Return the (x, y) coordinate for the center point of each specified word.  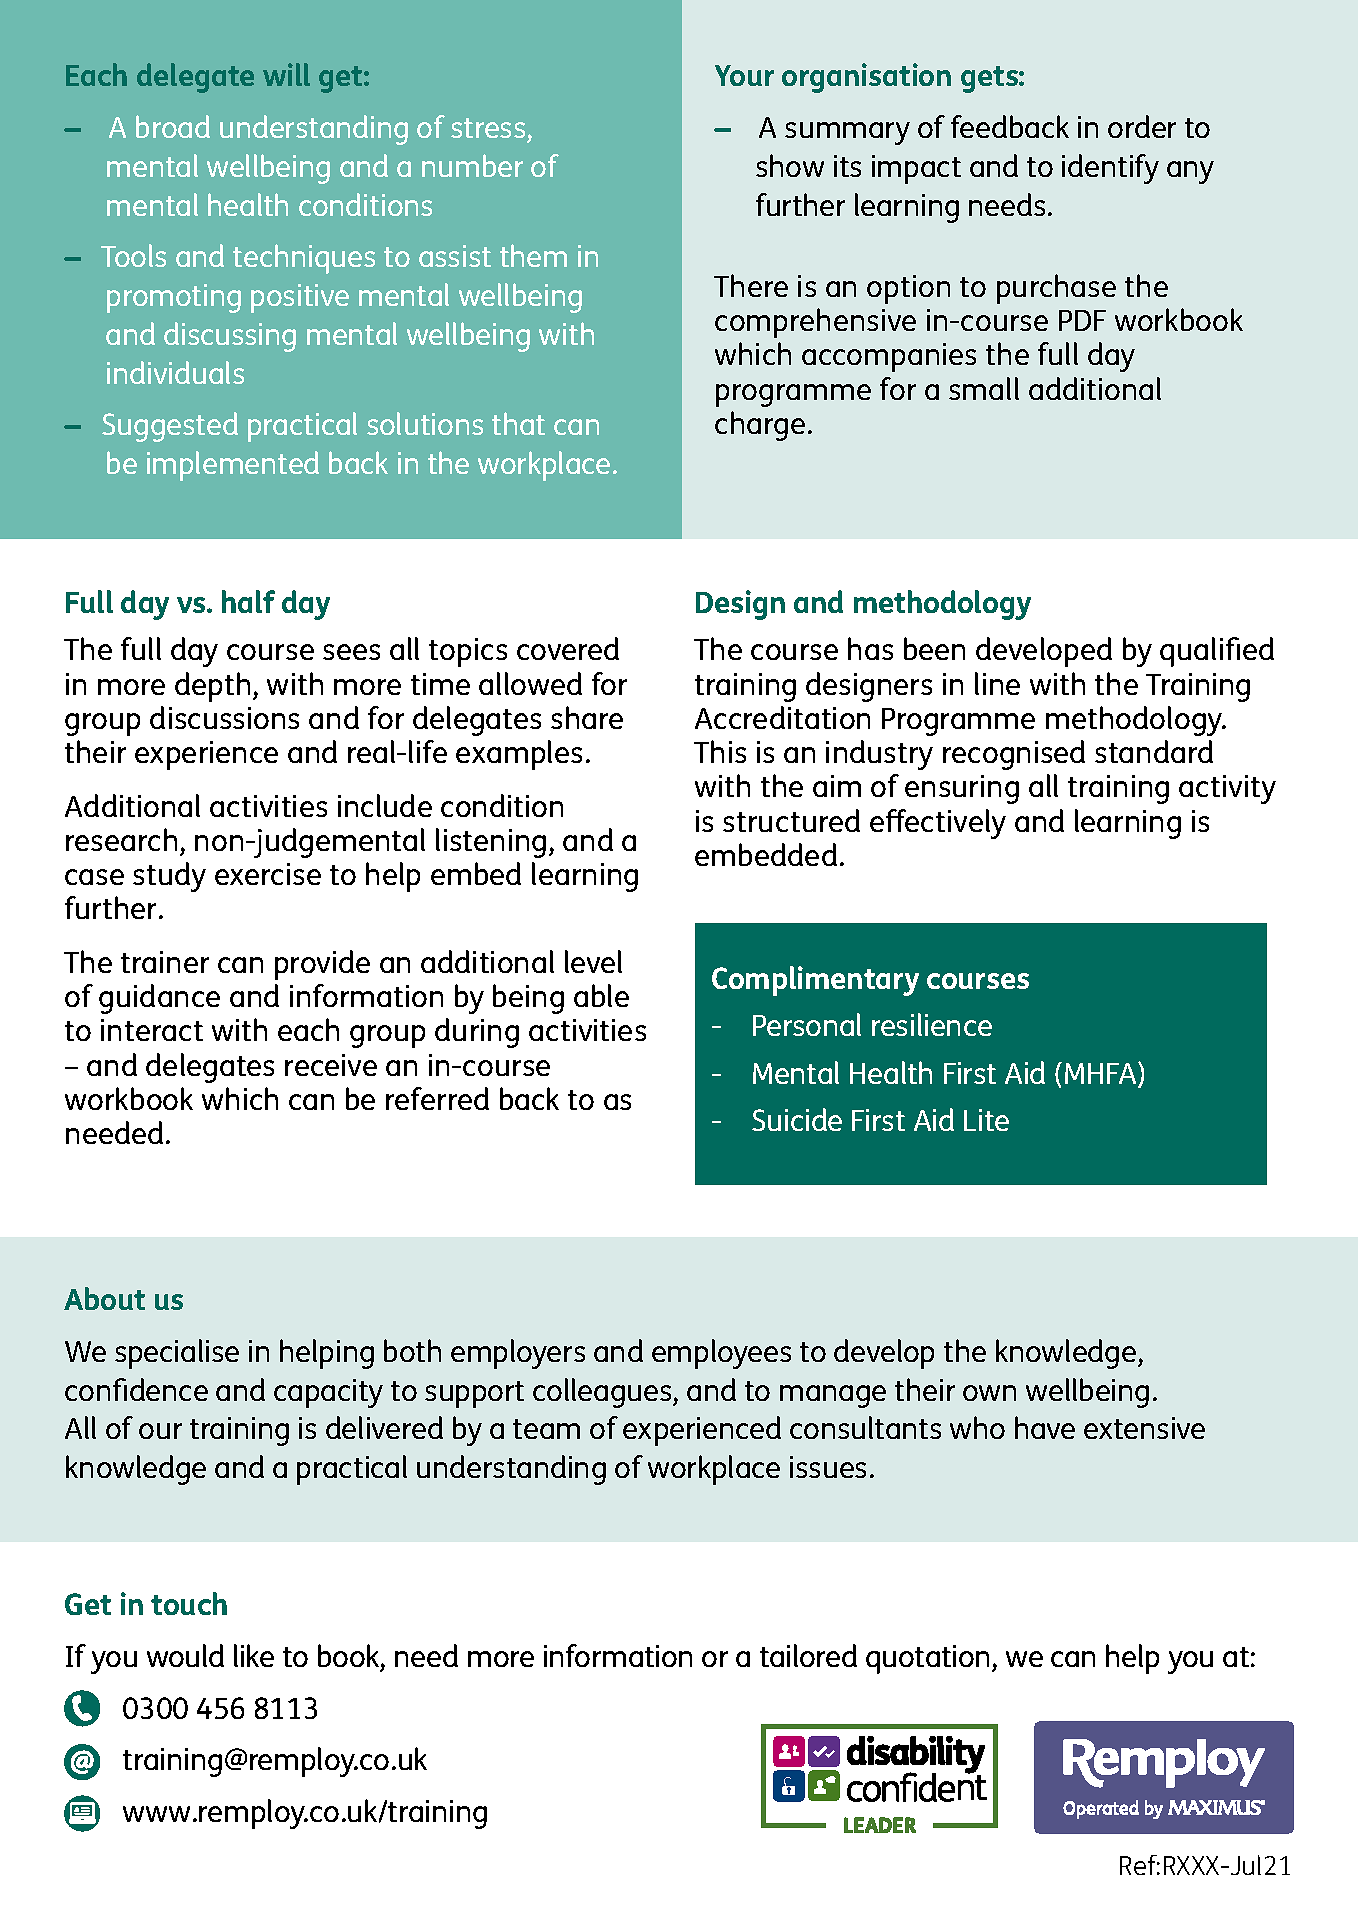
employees (721, 1354)
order (1142, 126)
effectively (938, 824)
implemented (233, 466)
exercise (268, 874)
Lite (986, 1120)
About (104, 1298)
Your (744, 75)
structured (791, 820)
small (984, 388)
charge (760, 426)
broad (173, 126)
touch (189, 1603)
